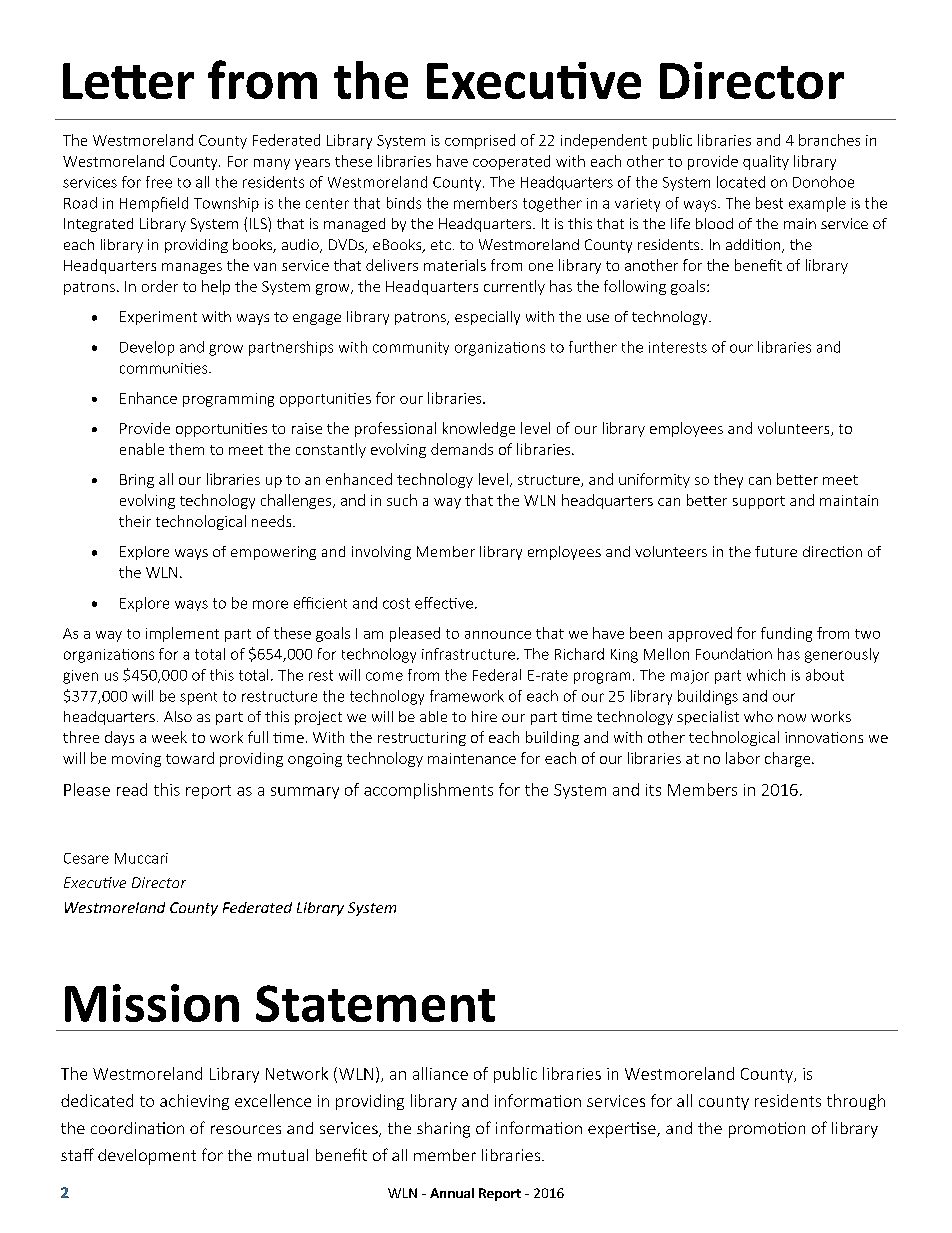 Image resolution: width=952 pixels, height=1233 pixels. What do you see at coordinates (128, 81) in the screenshot?
I see `Letter` at bounding box center [128, 81].
